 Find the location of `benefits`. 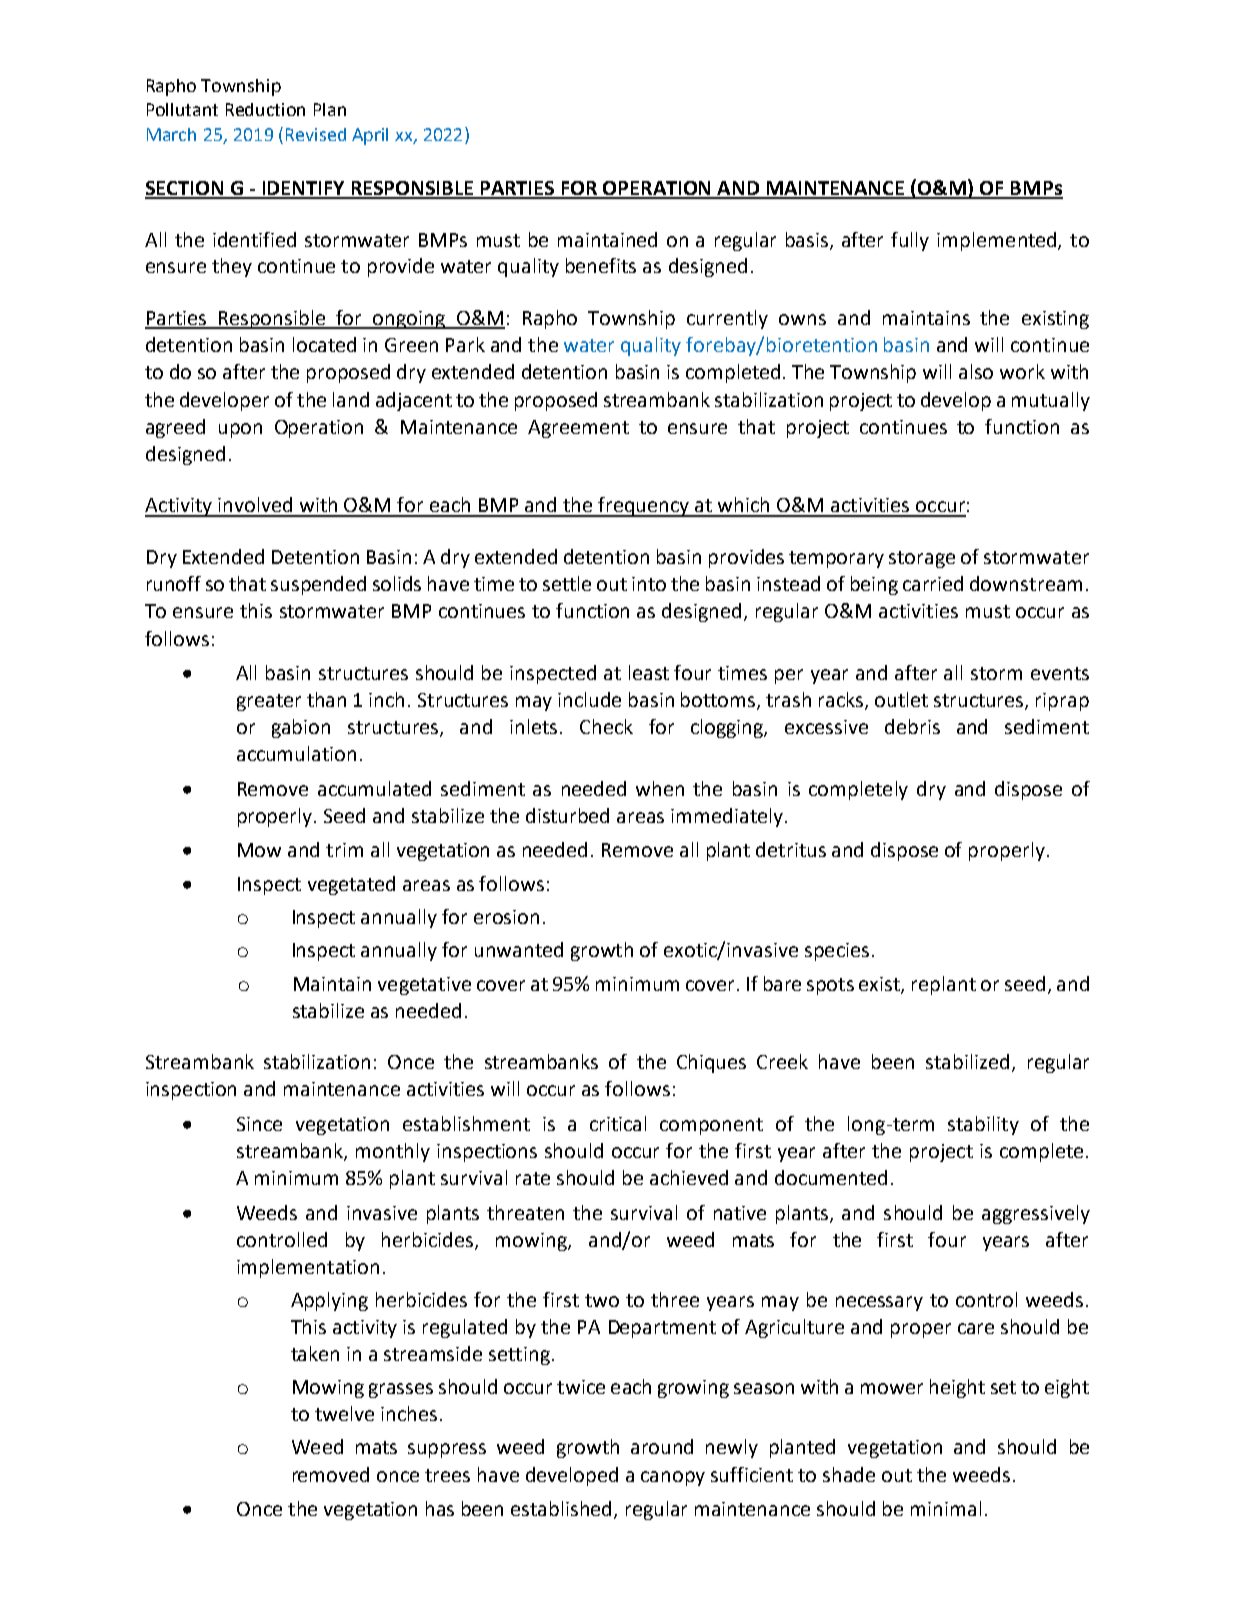

benefits is located at coordinates (601, 265).
